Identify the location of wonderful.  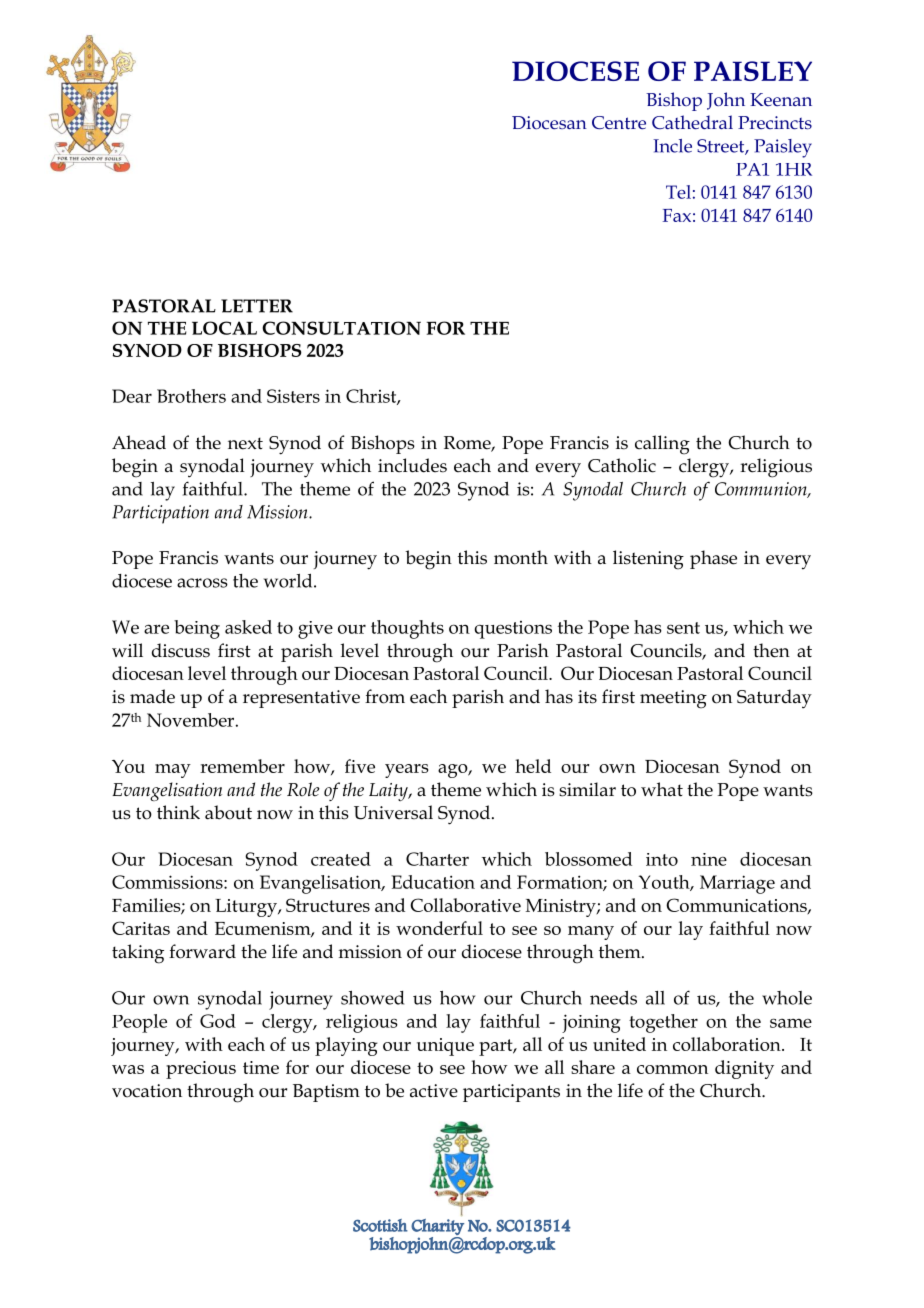
(439, 928).
